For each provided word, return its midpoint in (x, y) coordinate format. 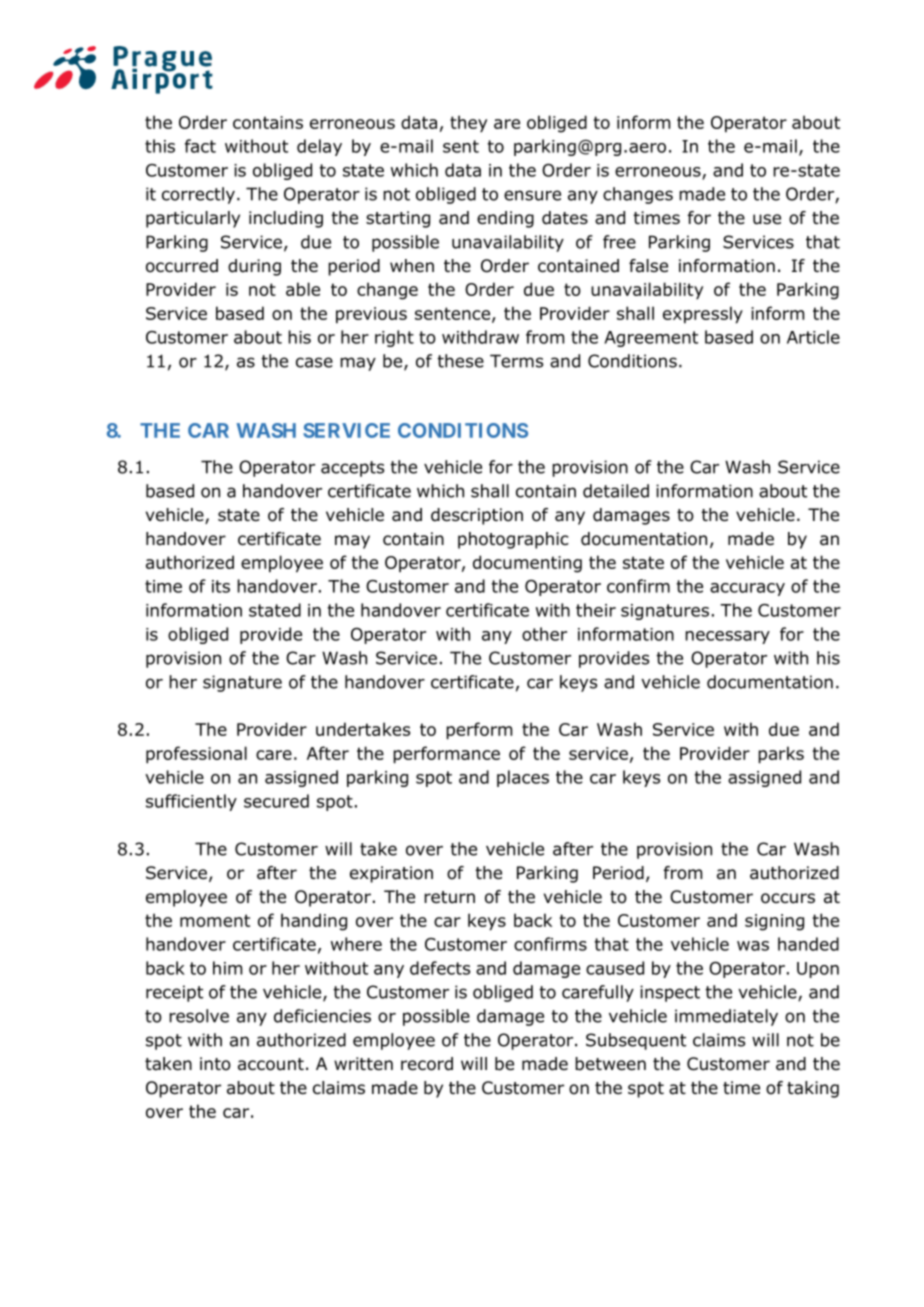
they (468, 124)
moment (215, 920)
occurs (788, 898)
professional (196, 755)
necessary (727, 637)
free (619, 242)
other (544, 634)
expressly (703, 315)
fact (200, 146)
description (477, 516)
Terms (516, 361)
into (215, 1064)
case (314, 362)
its (221, 586)
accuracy (747, 589)
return (449, 897)
